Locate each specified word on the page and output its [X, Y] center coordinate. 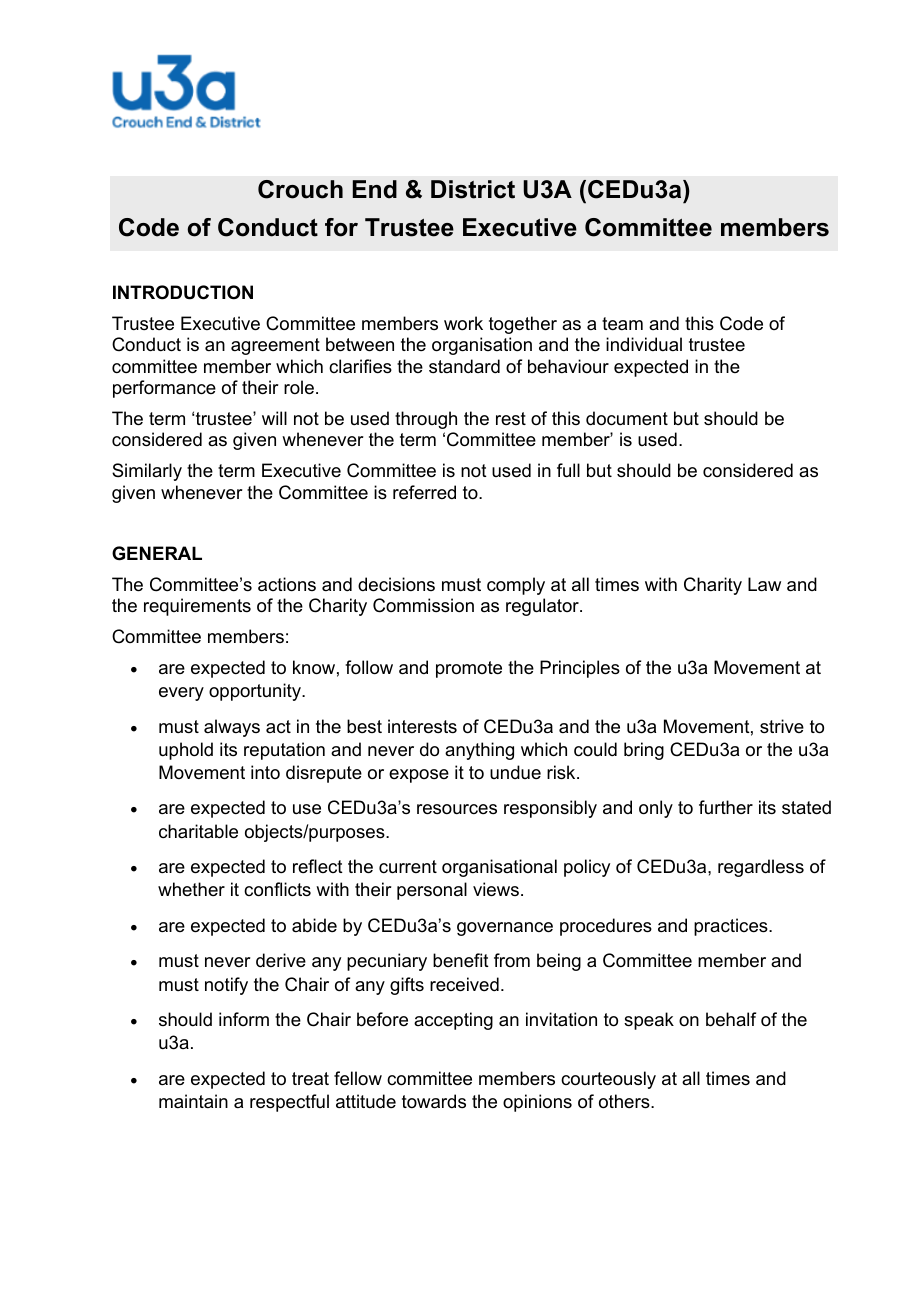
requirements [197, 607]
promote [469, 669]
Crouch [300, 189]
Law [764, 584]
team [622, 324]
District [473, 189]
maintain [193, 1101]
